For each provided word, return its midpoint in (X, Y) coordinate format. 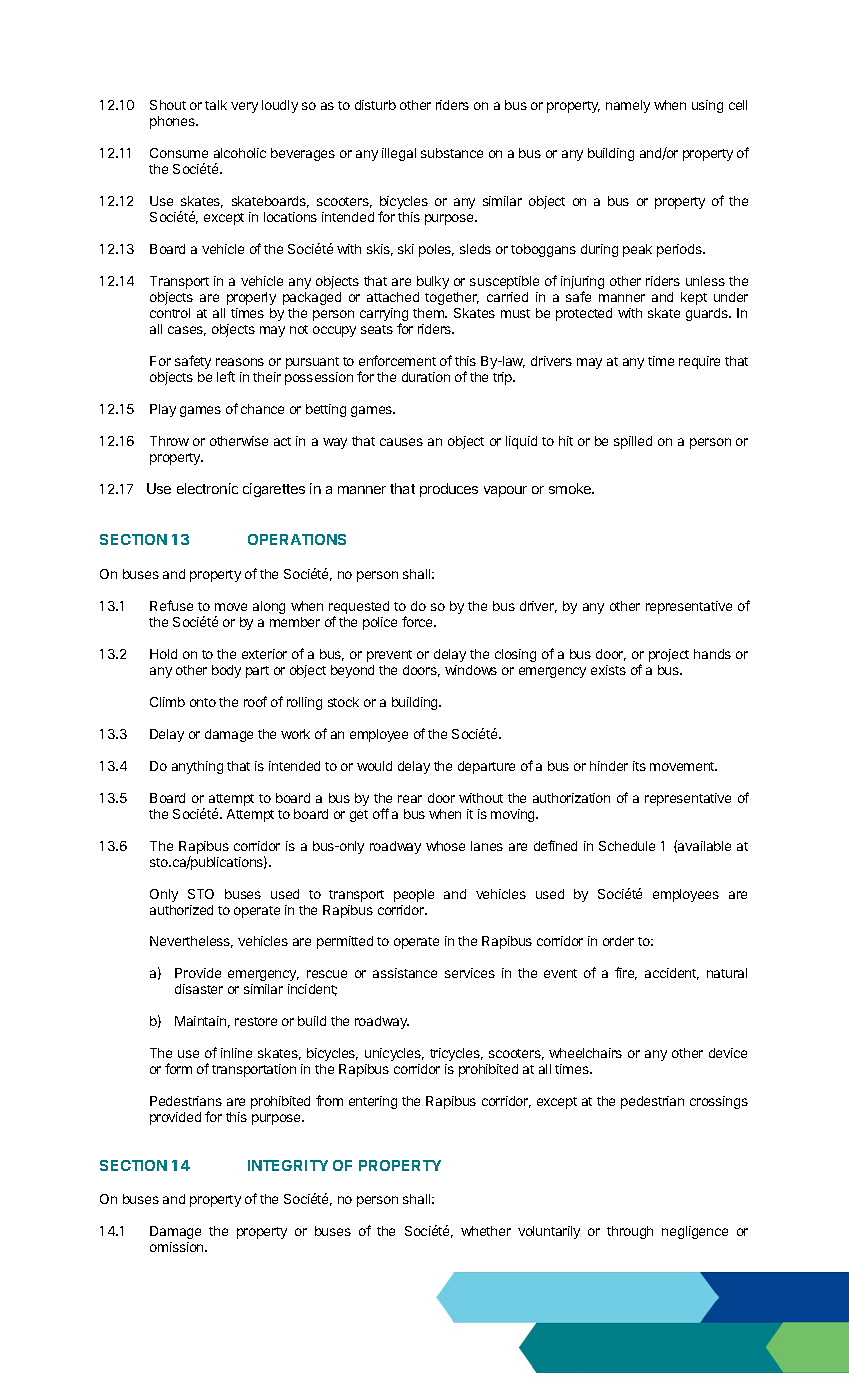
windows (471, 670)
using (707, 106)
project (669, 655)
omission (178, 1247)
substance (452, 153)
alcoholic (240, 153)
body (226, 671)
